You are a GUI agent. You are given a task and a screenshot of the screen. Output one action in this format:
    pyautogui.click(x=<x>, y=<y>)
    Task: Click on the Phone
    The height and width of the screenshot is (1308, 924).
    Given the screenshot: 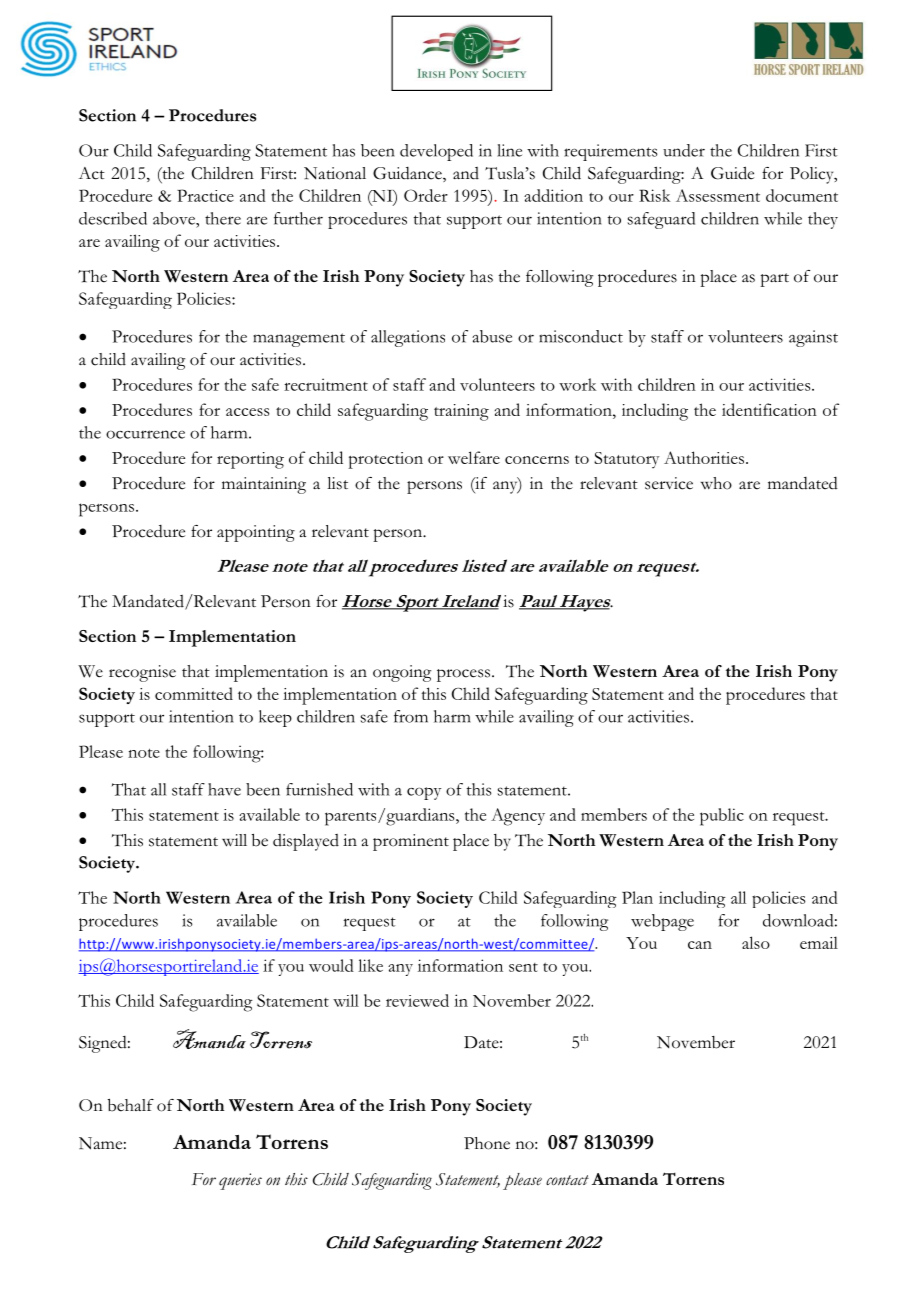 What is the action you would take?
    pyautogui.click(x=487, y=1143)
